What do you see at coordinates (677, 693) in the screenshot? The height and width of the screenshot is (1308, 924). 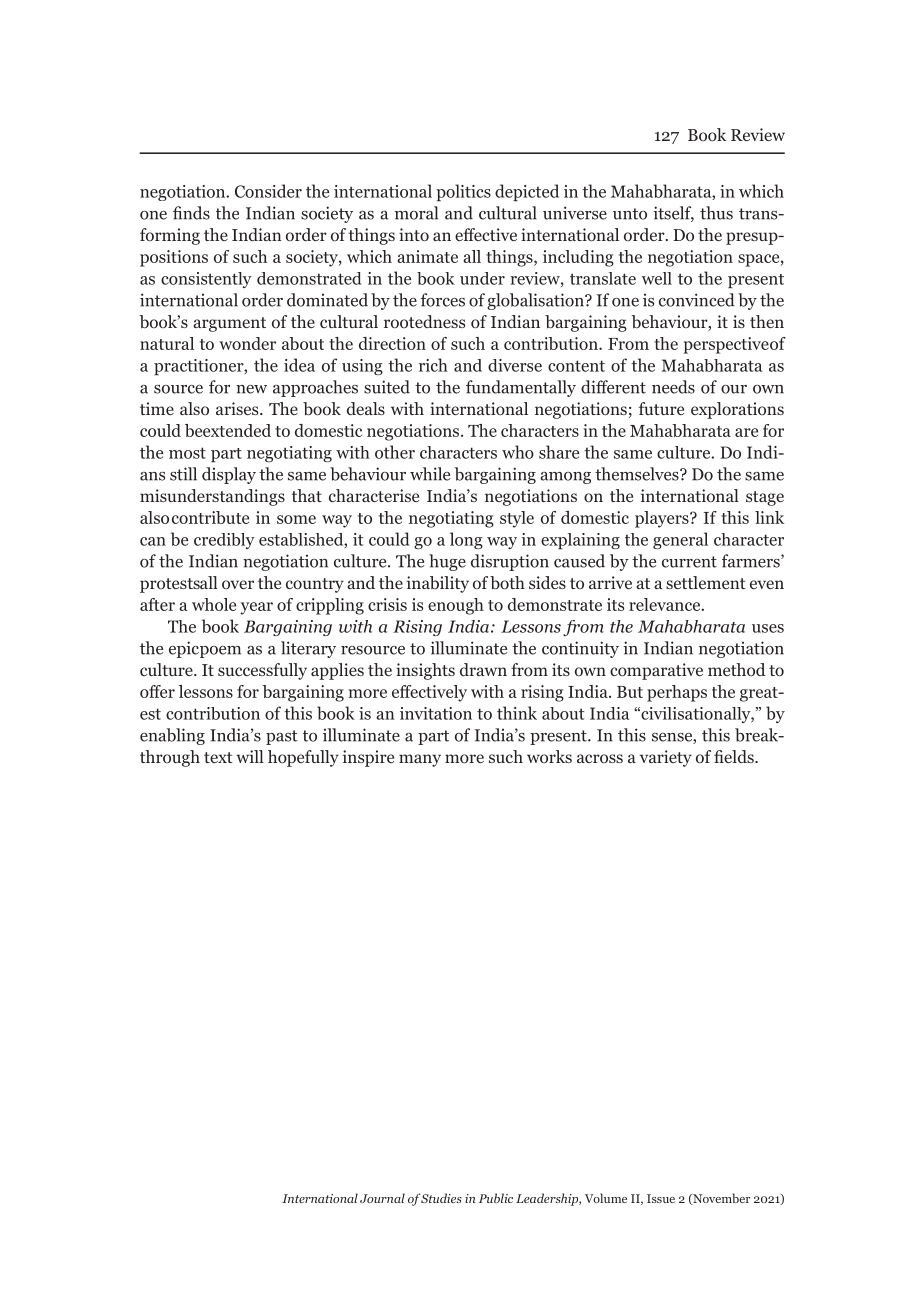 I see `perhaps` at bounding box center [677, 693].
